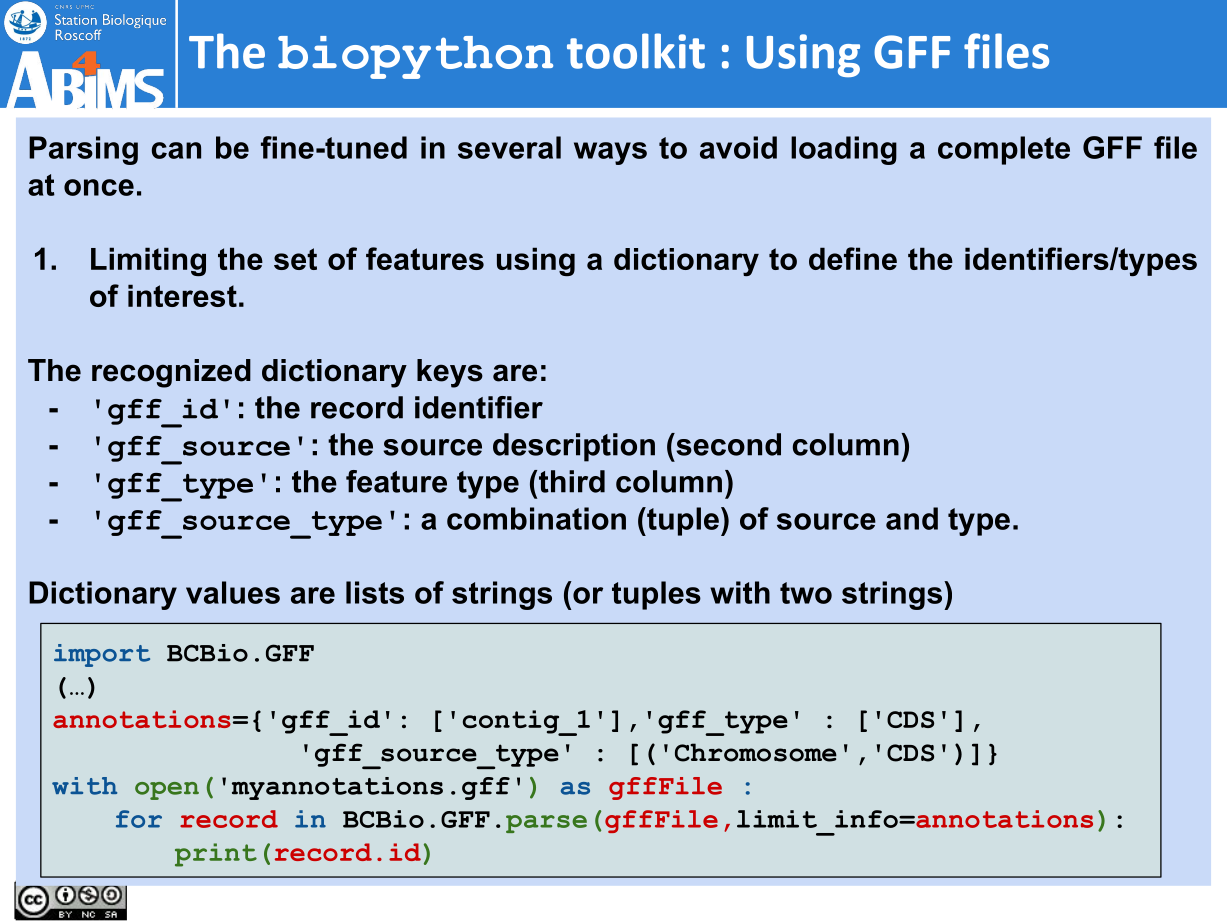 This document has height=921, width=1227. I want to click on two, so click(806, 593).
